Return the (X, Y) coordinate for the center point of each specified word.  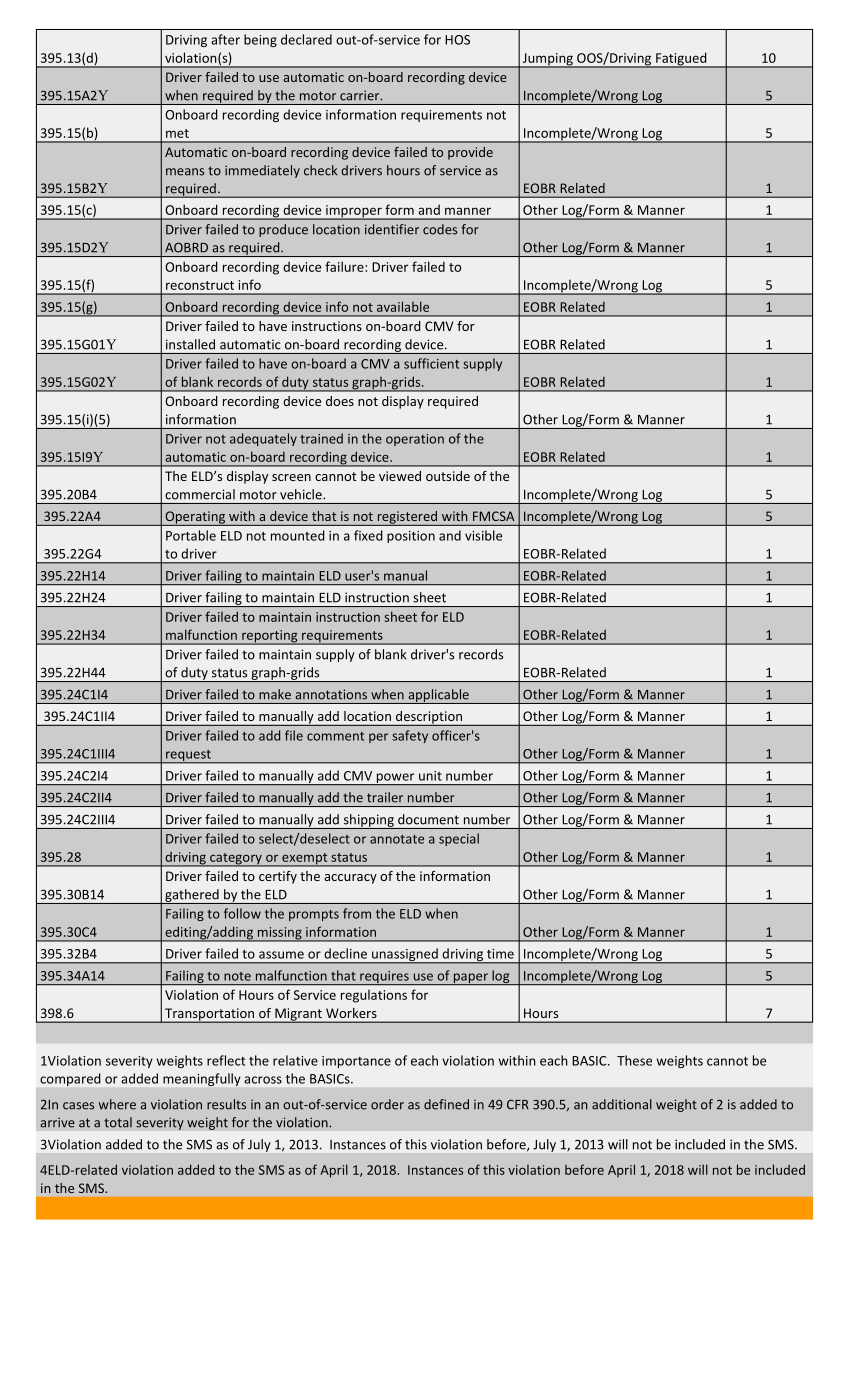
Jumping (547, 60)
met (177, 133)
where (117, 1104)
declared (306, 39)
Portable (191, 535)
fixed (368, 535)
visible (483, 535)
